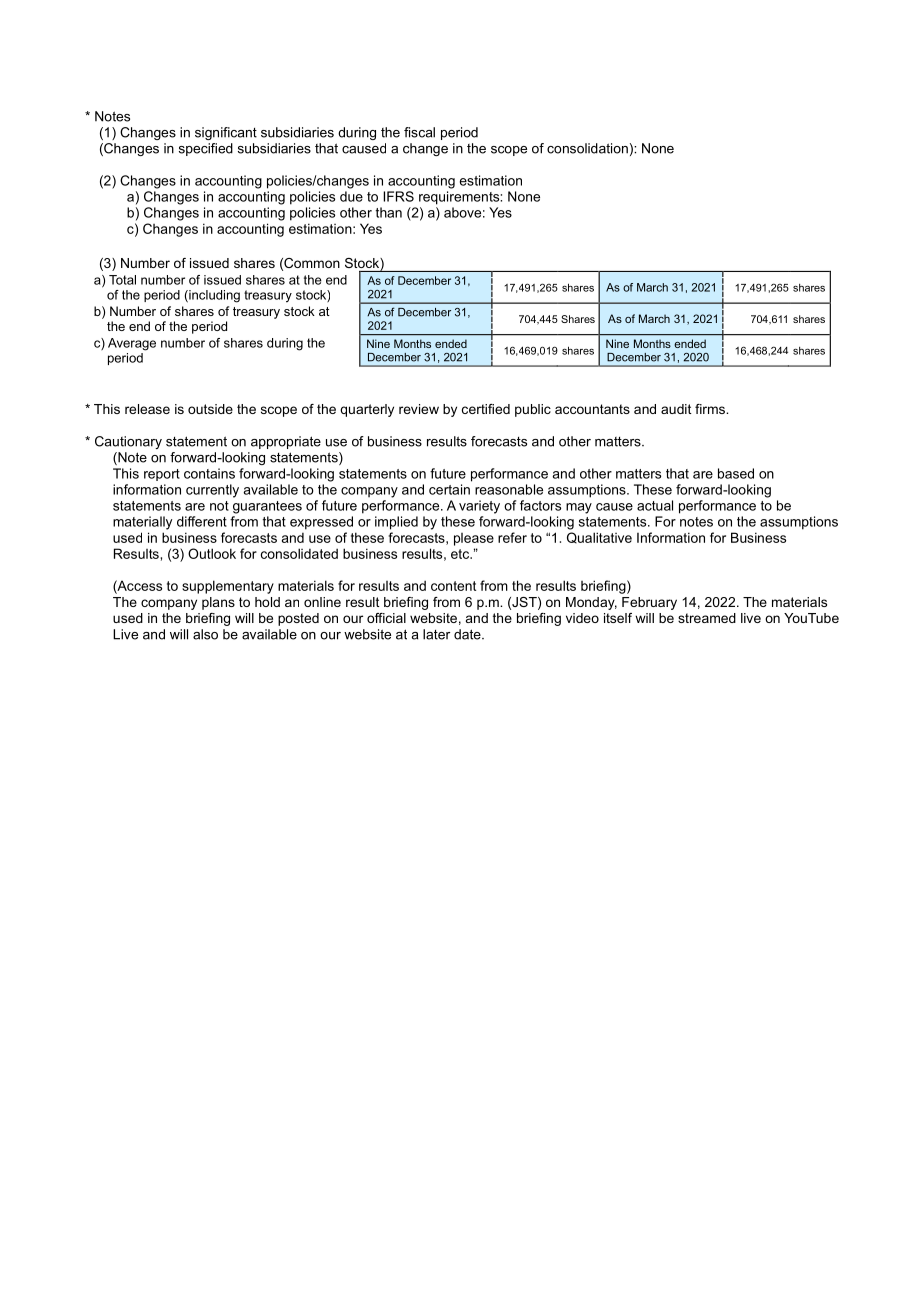 Image resolution: width=924 pixels, height=1308 pixels. Describe the element at coordinates (209, 473) in the screenshot. I see `contains` at that location.
